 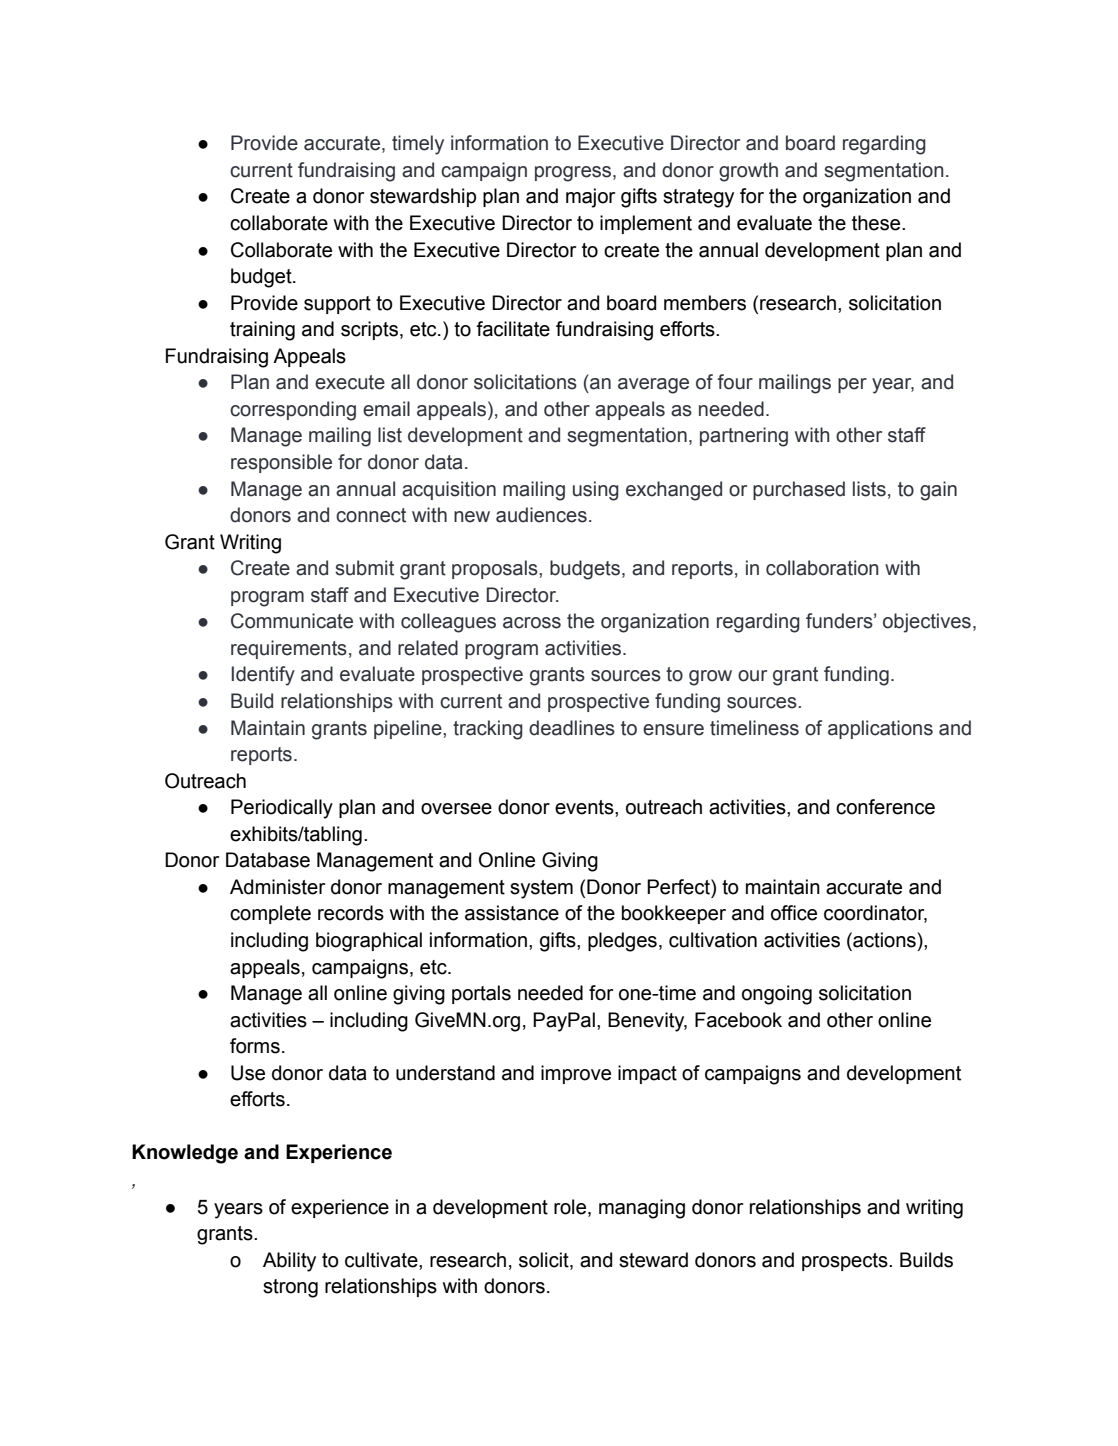 What do you see at coordinates (571, 1207) in the screenshot?
I see `role` at bounding box center [571, 1207].
